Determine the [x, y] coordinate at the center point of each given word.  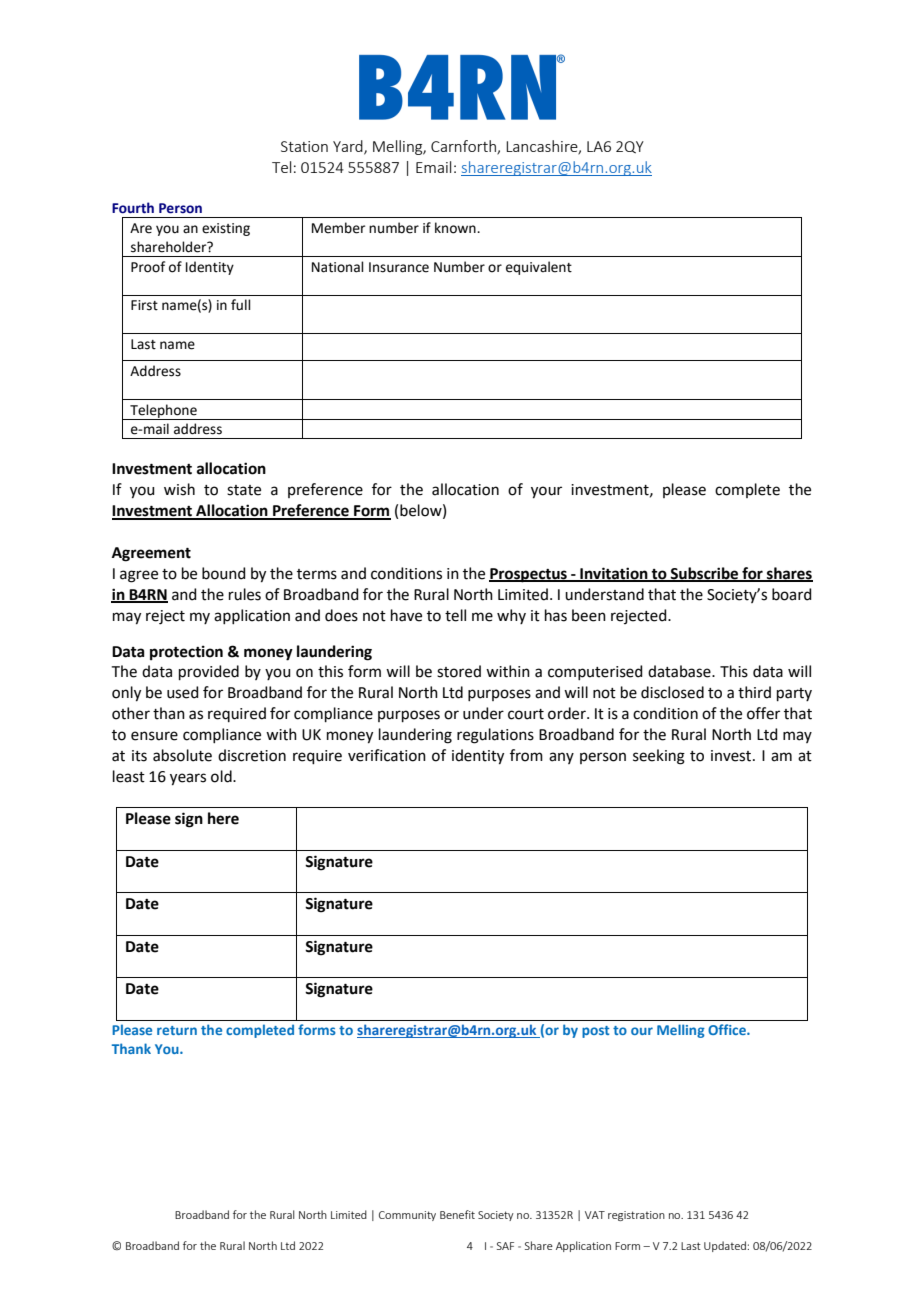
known [456, 228]
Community [407, 1216]
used [183, 692]
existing [226, 229]
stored [459, 671]
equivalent [539, 268]
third [754, 692]
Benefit [457, 1214]
